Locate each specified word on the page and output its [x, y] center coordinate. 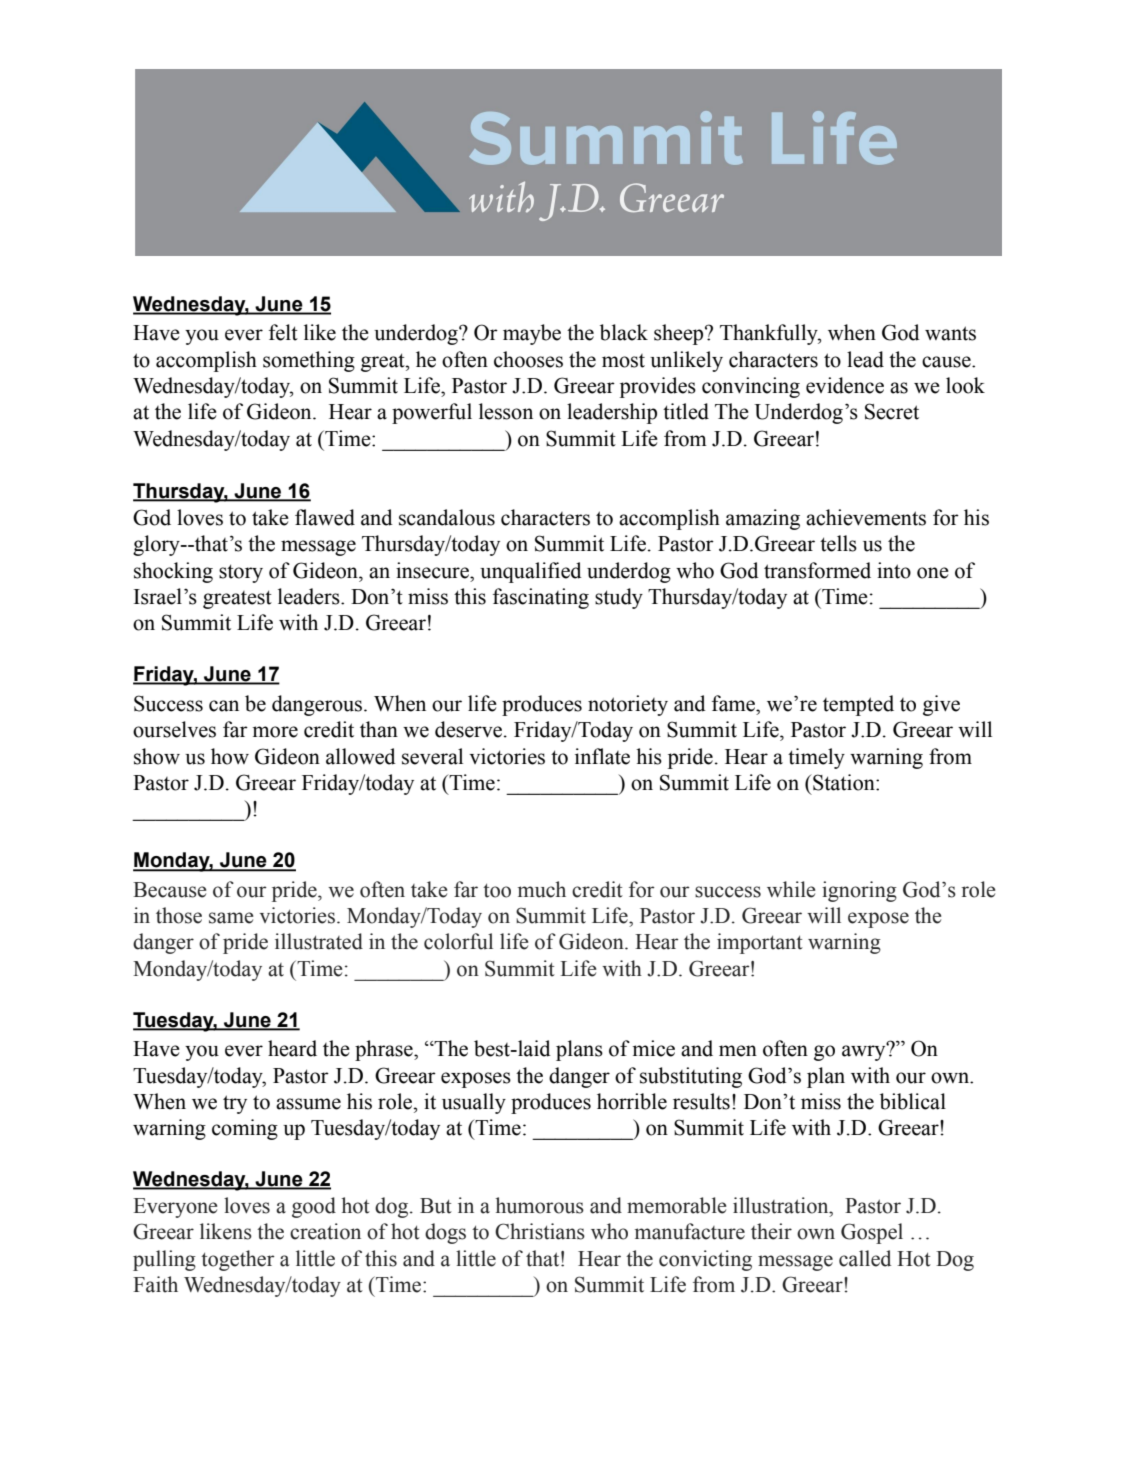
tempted [858, 705]
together [238, 1260]
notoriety [628, 705]
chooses [528, 359]
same [231, 918]
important [760, 943]
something [309, 361]
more [275, 732]
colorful [458, 941]
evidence [845, 385]
